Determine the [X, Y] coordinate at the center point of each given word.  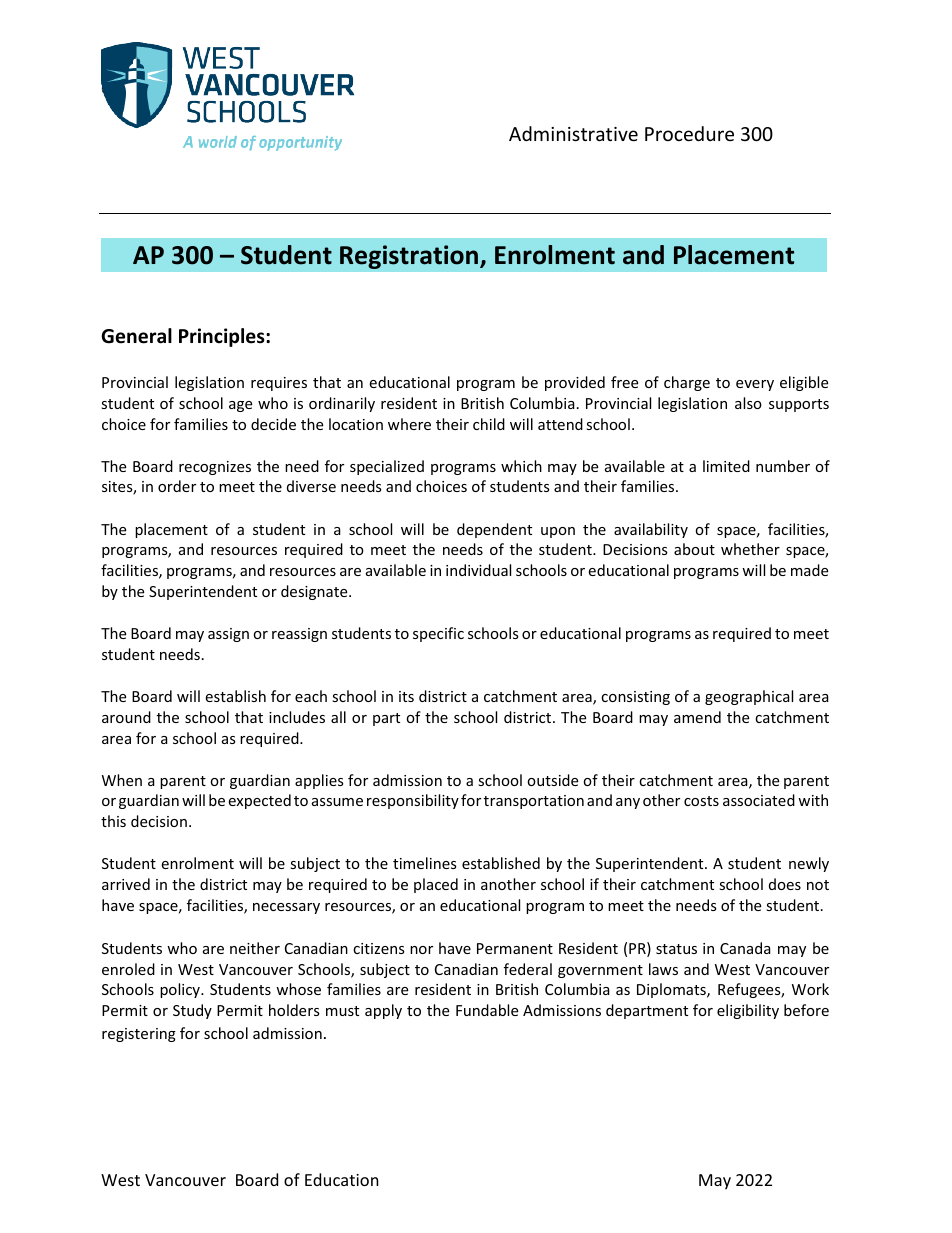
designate [315, 592]
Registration [409, 257]
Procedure [689, 133]
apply [383, 1011]
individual [478, 570]
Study [192, 1011]
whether [750, 549]
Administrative [573, 133]
